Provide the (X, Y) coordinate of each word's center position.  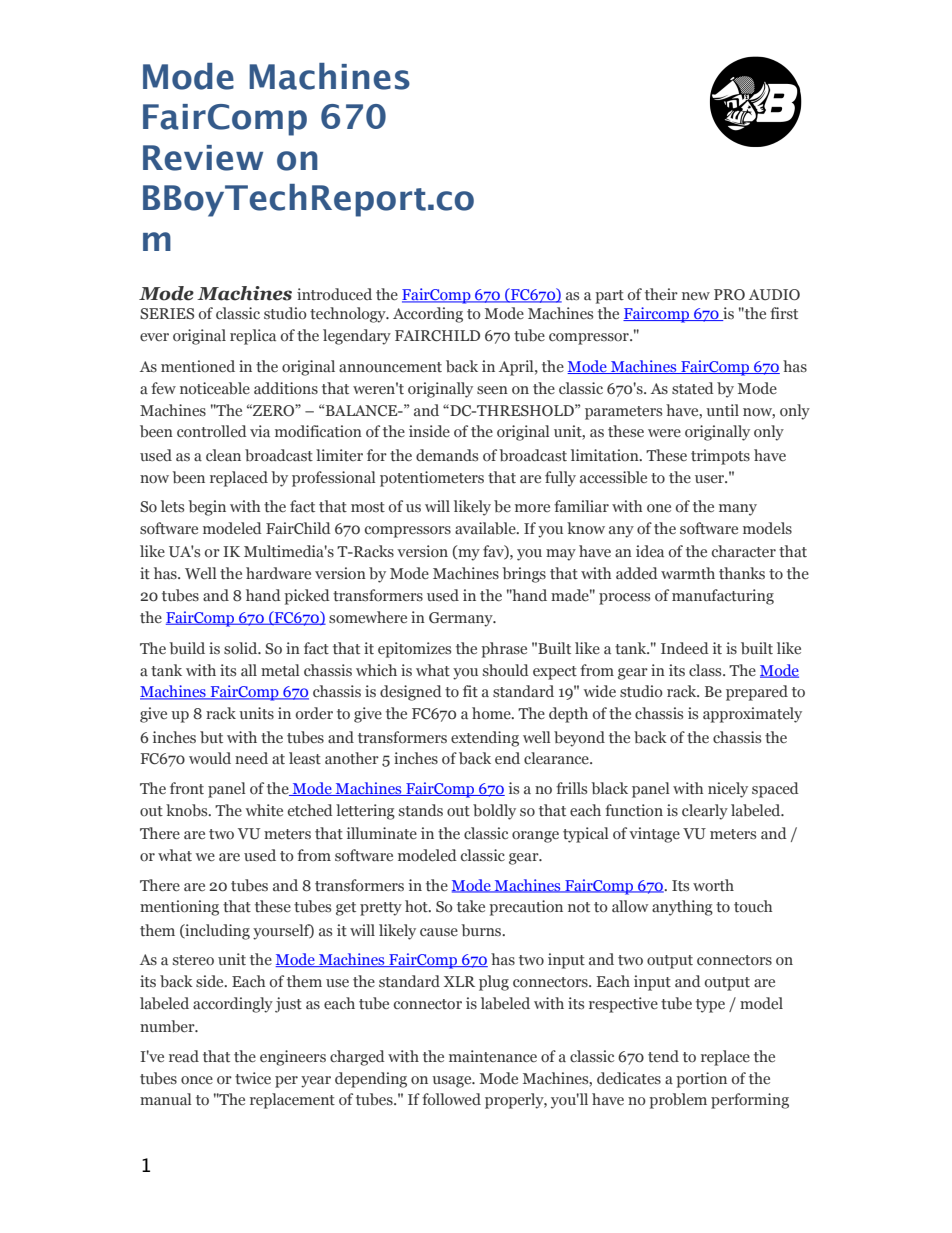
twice (253, 1078)
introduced (334, 294)
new (696, 296)
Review (203, 158)
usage (453, 1082)
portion (701, 1080)
